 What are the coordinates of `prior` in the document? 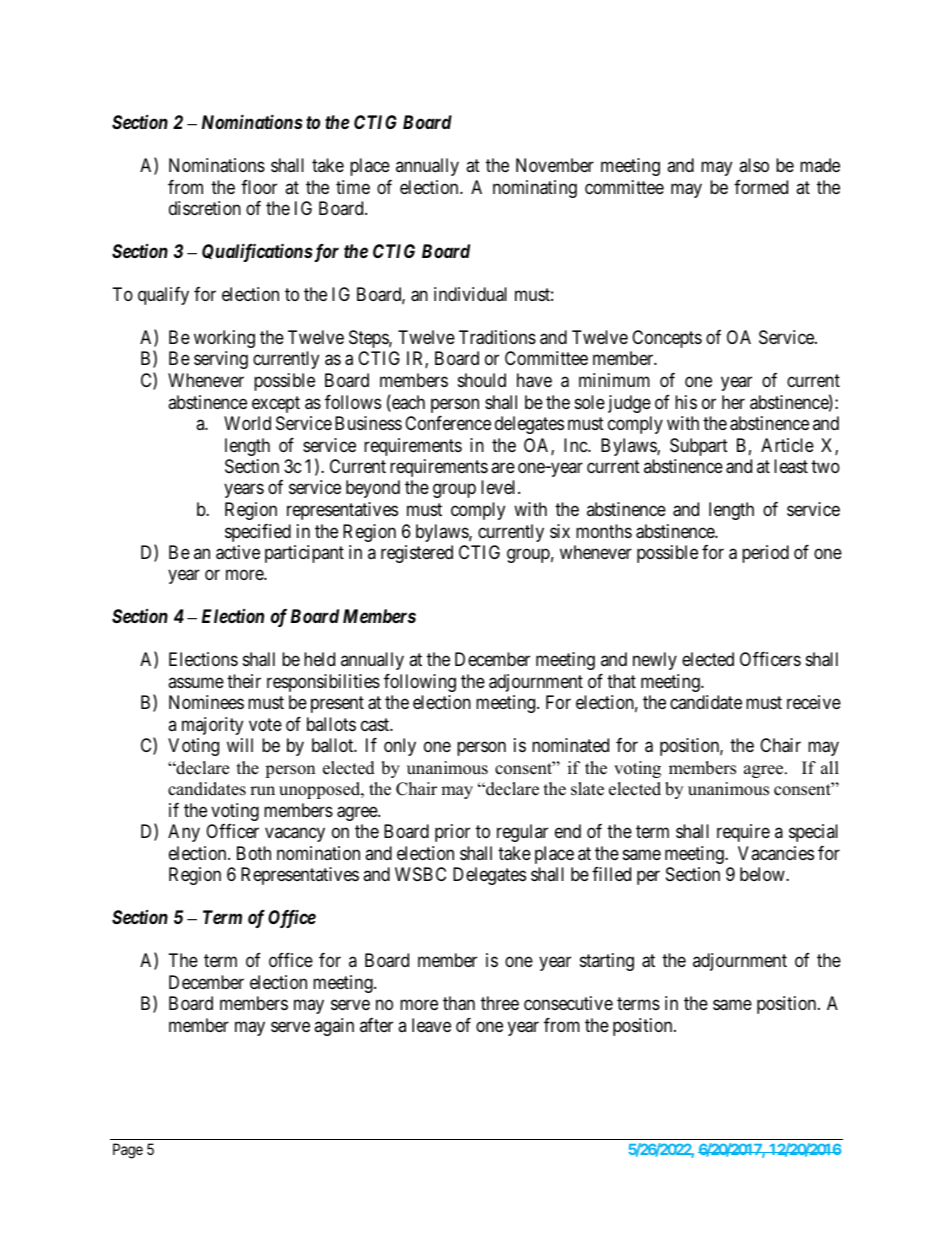 It's located at (452, 833).
